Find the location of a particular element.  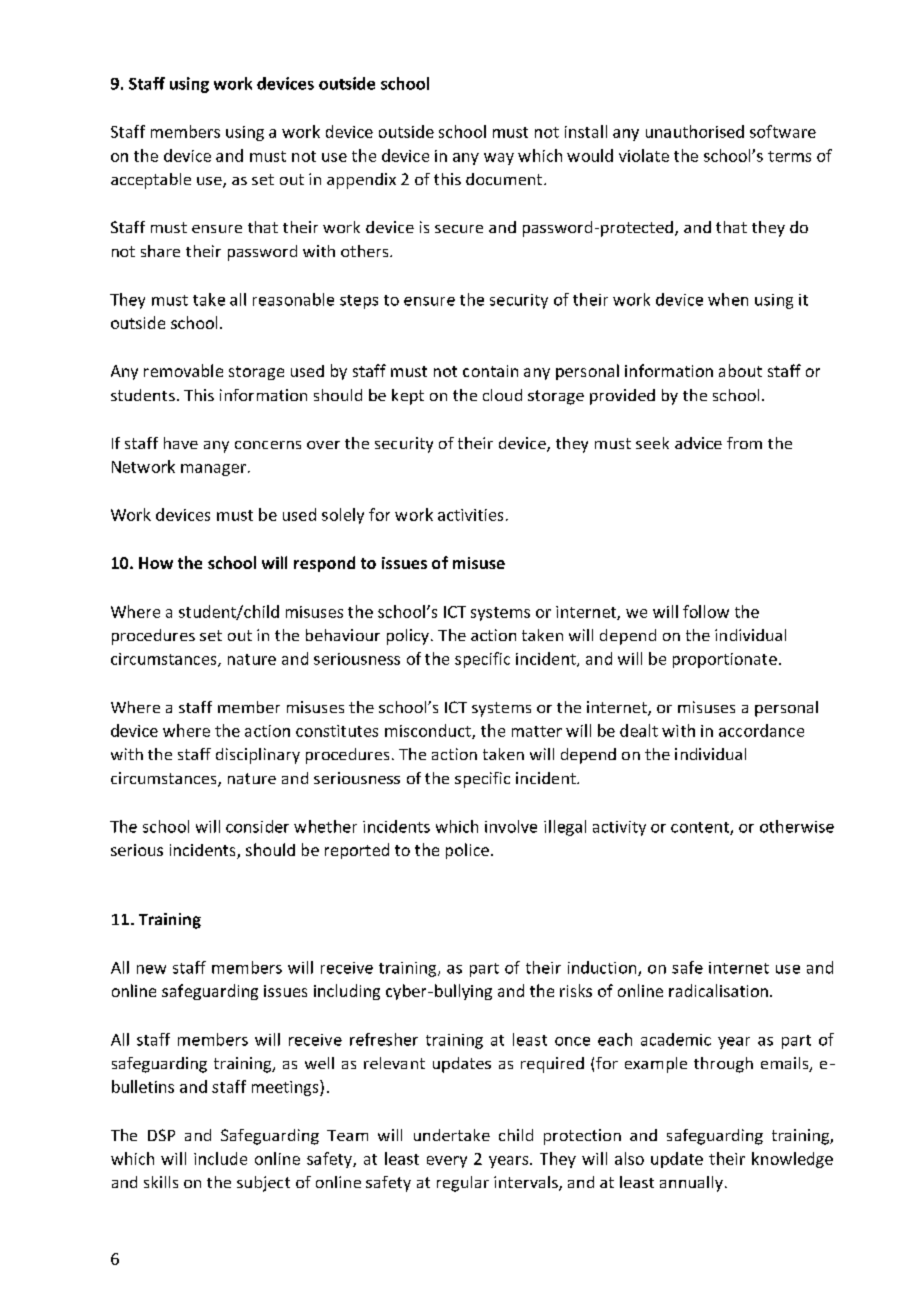

cloud is located at coordinates (502, 395).
